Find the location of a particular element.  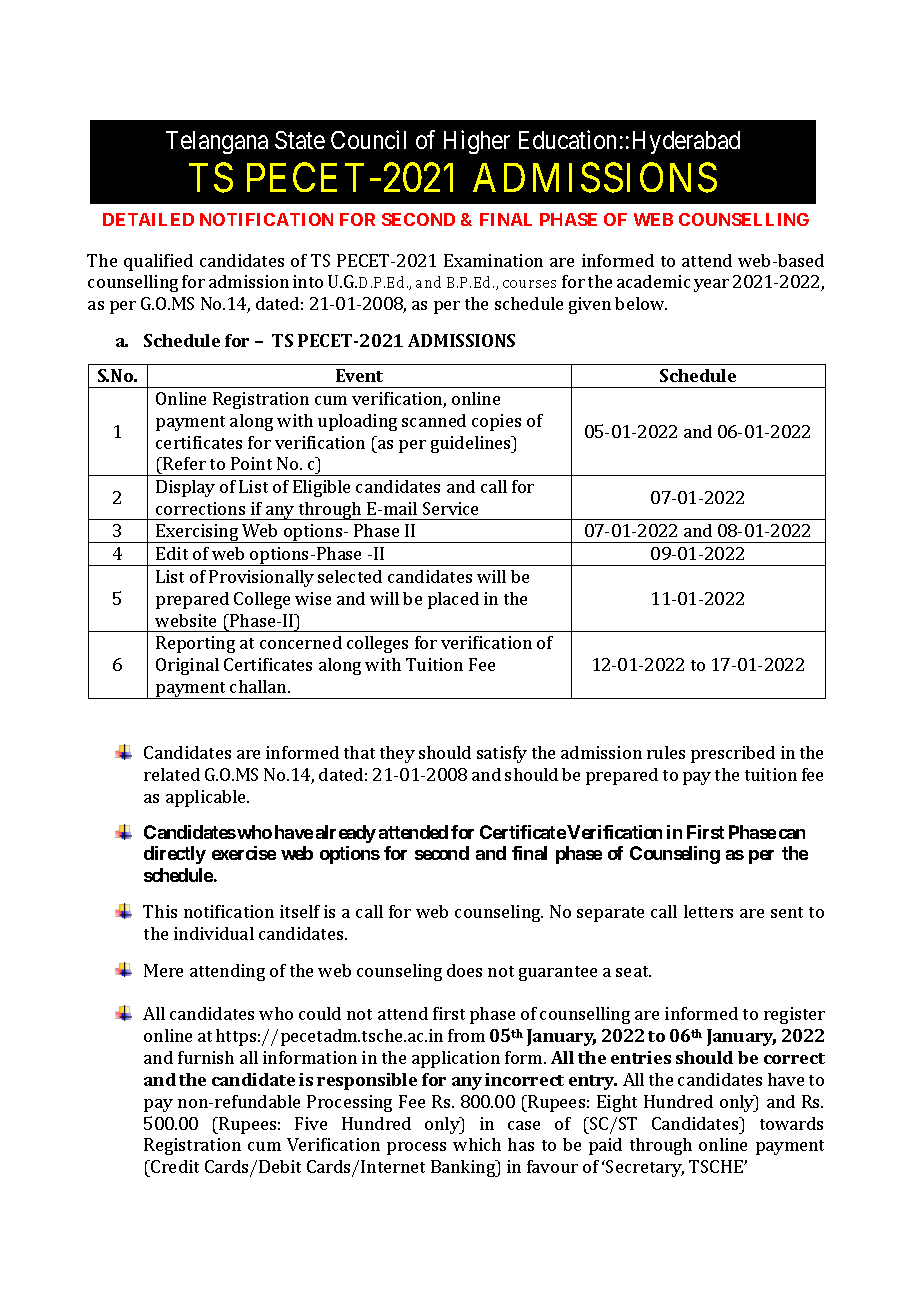

individual is located at coordinates (214, 933).
